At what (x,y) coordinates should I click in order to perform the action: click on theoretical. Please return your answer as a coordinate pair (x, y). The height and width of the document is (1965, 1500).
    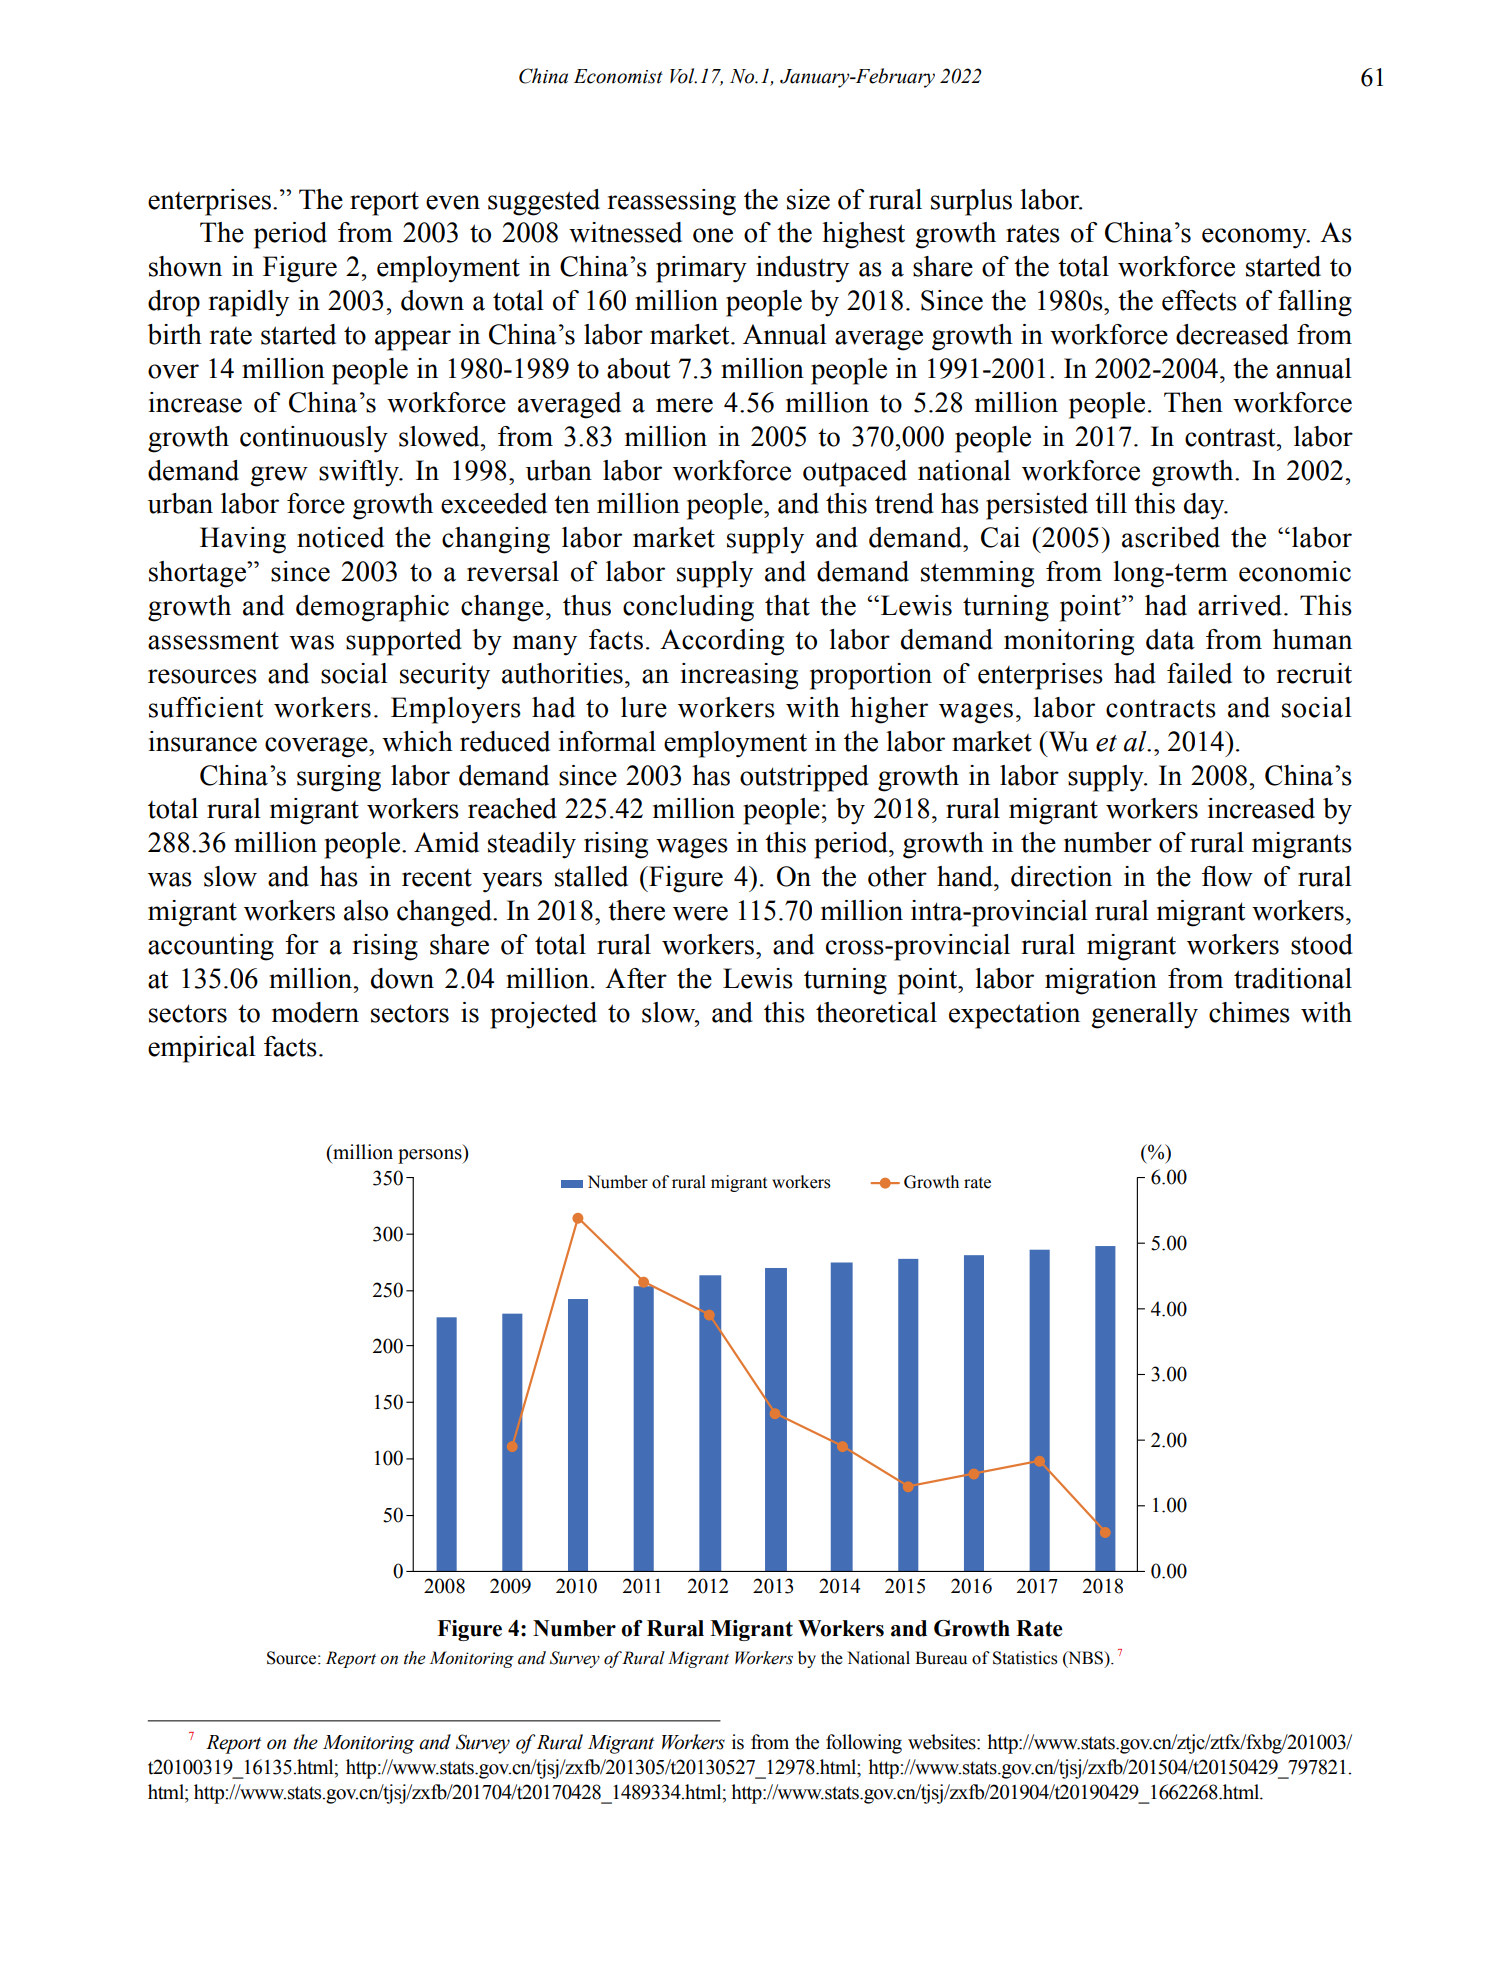
    Looking at the image, I should click on (876, 1012).
